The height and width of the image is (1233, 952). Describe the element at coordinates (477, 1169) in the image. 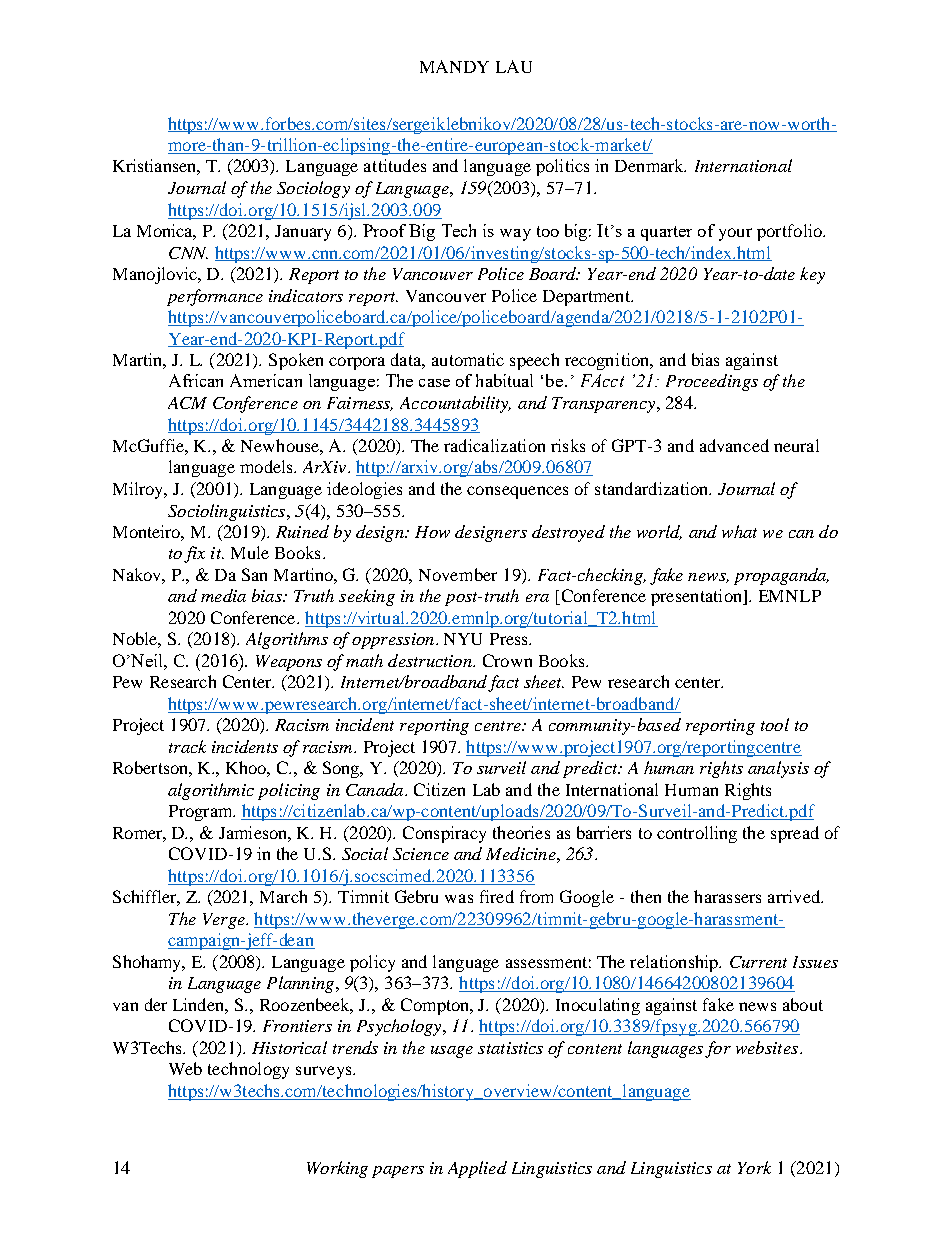

I see `Applied` at that location.
